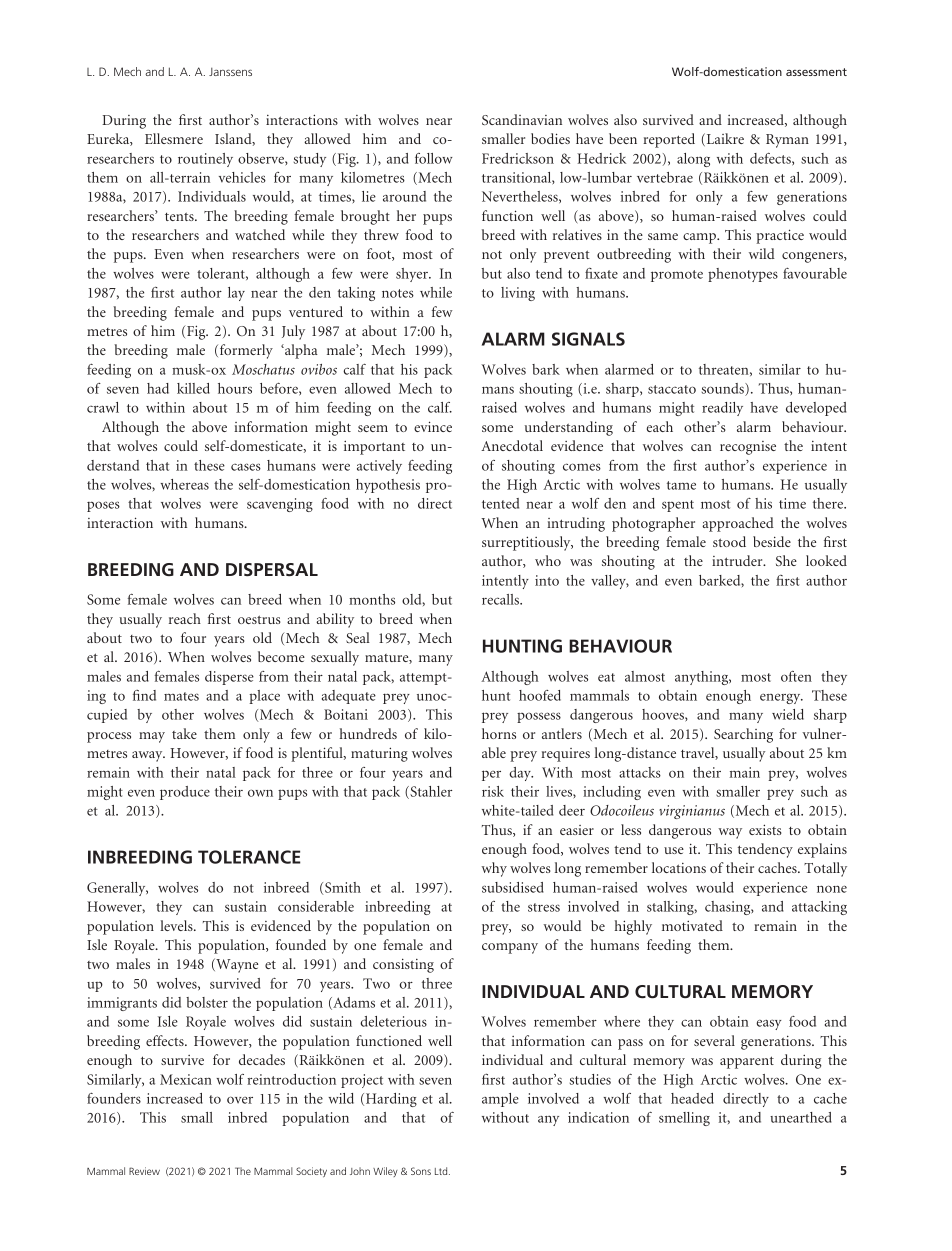  Describe the element at coordinates (787, 141) in the screenshot. I see `Ryman` at that location.
